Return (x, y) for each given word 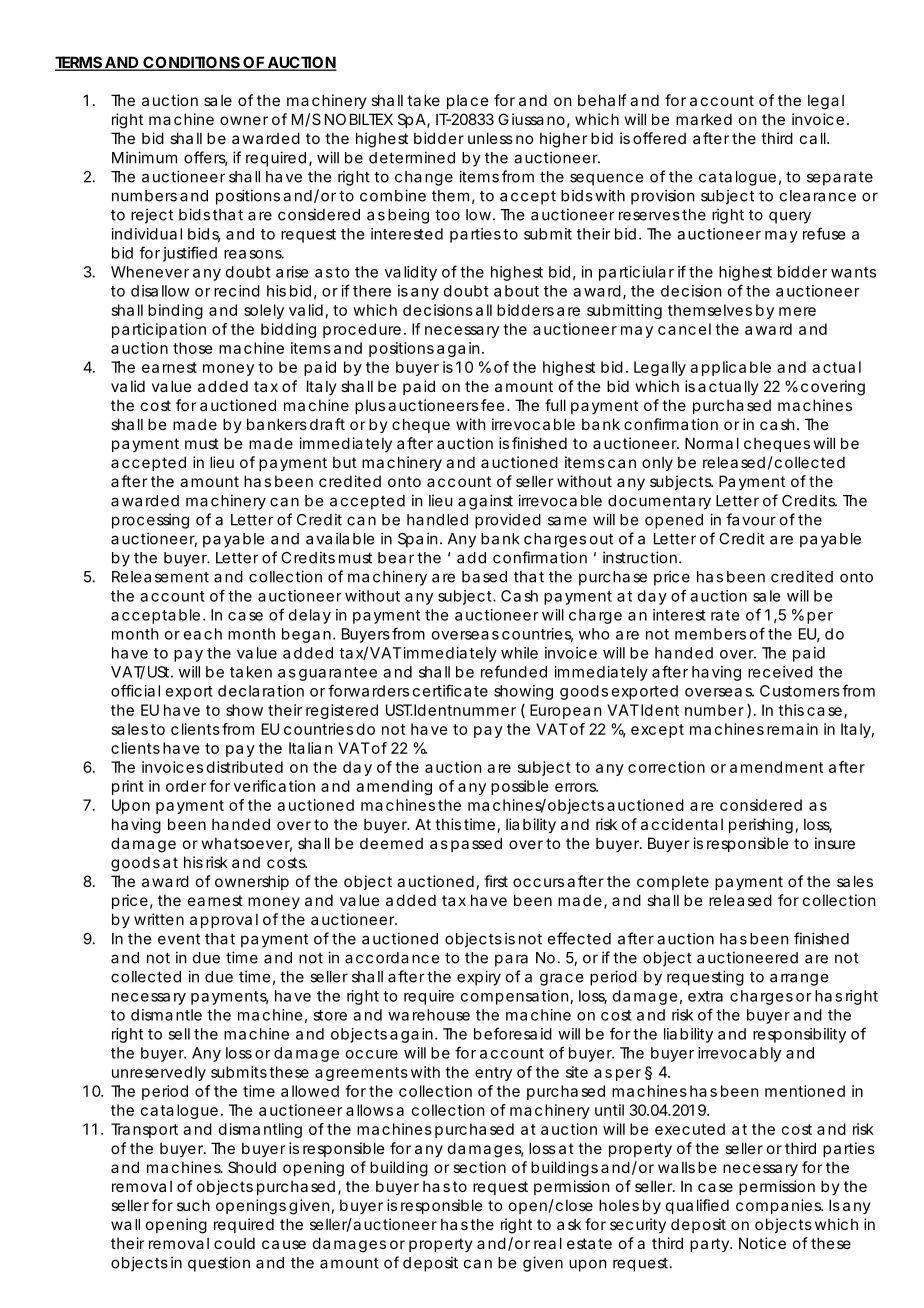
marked (704, 119)
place (468, 101)
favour (751, 519)
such (193, 1205)
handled (437, 520)
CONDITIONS (191, 63)
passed (476, 844)
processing (150, 521)
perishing (761, 826)
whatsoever (247, 844)
